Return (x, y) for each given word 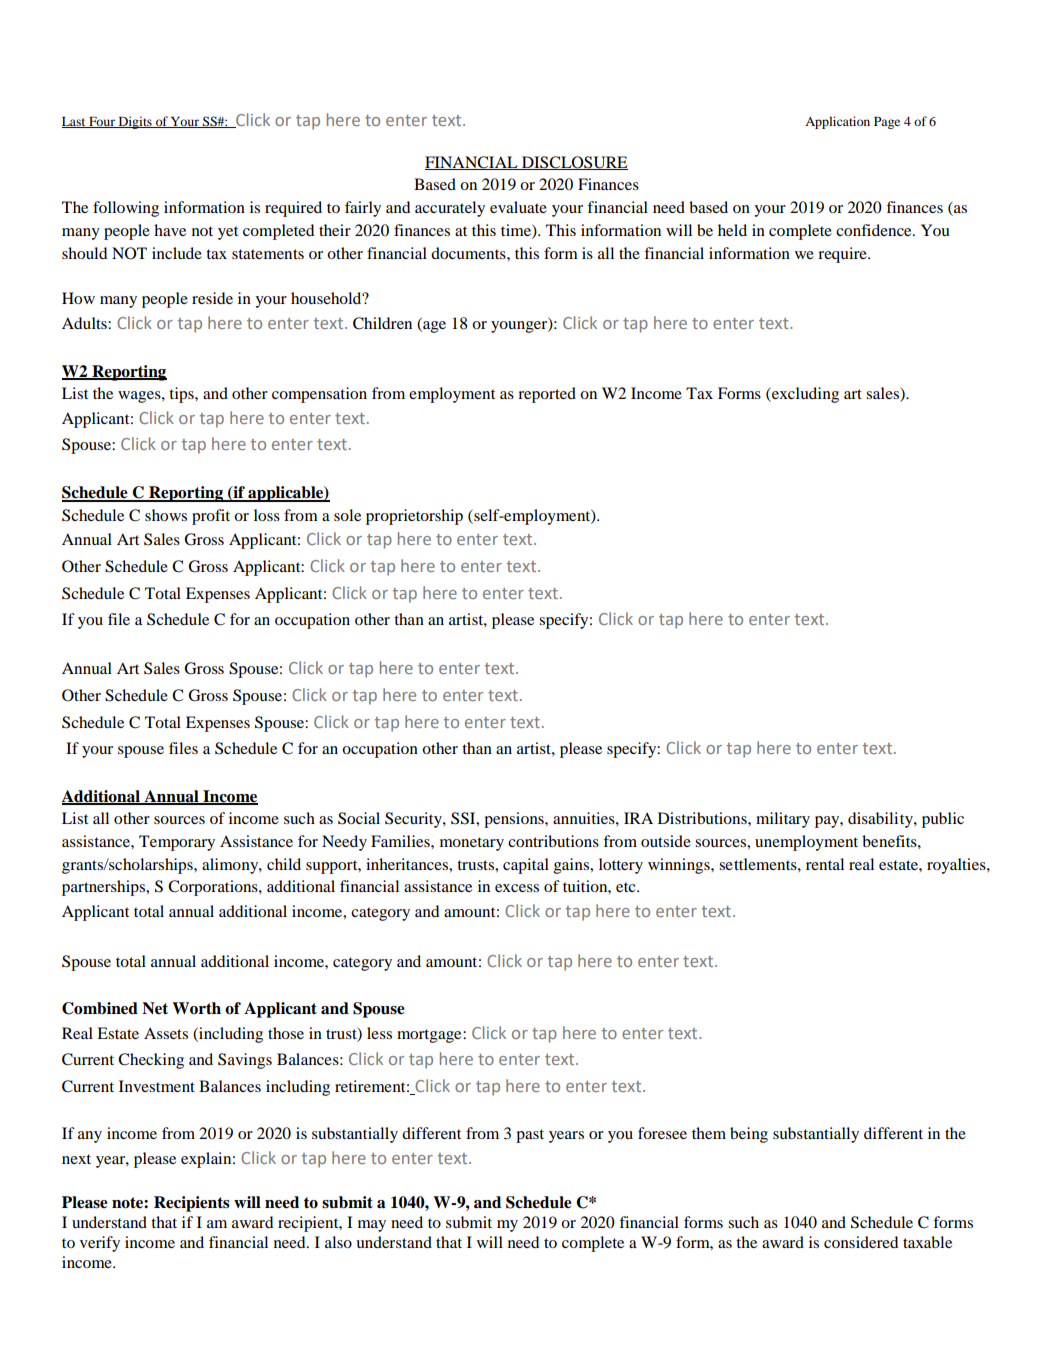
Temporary (177, 843)
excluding (804, 395)
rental (825, 864)
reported (547, 395)
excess (517, 888)
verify (100, 1244)
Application (837, 122)
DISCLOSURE (574, 163)
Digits (135, 122)
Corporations (214, 888)
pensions (515, 820)
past (530, 1136)
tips (182, 395)
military (783, 820)
